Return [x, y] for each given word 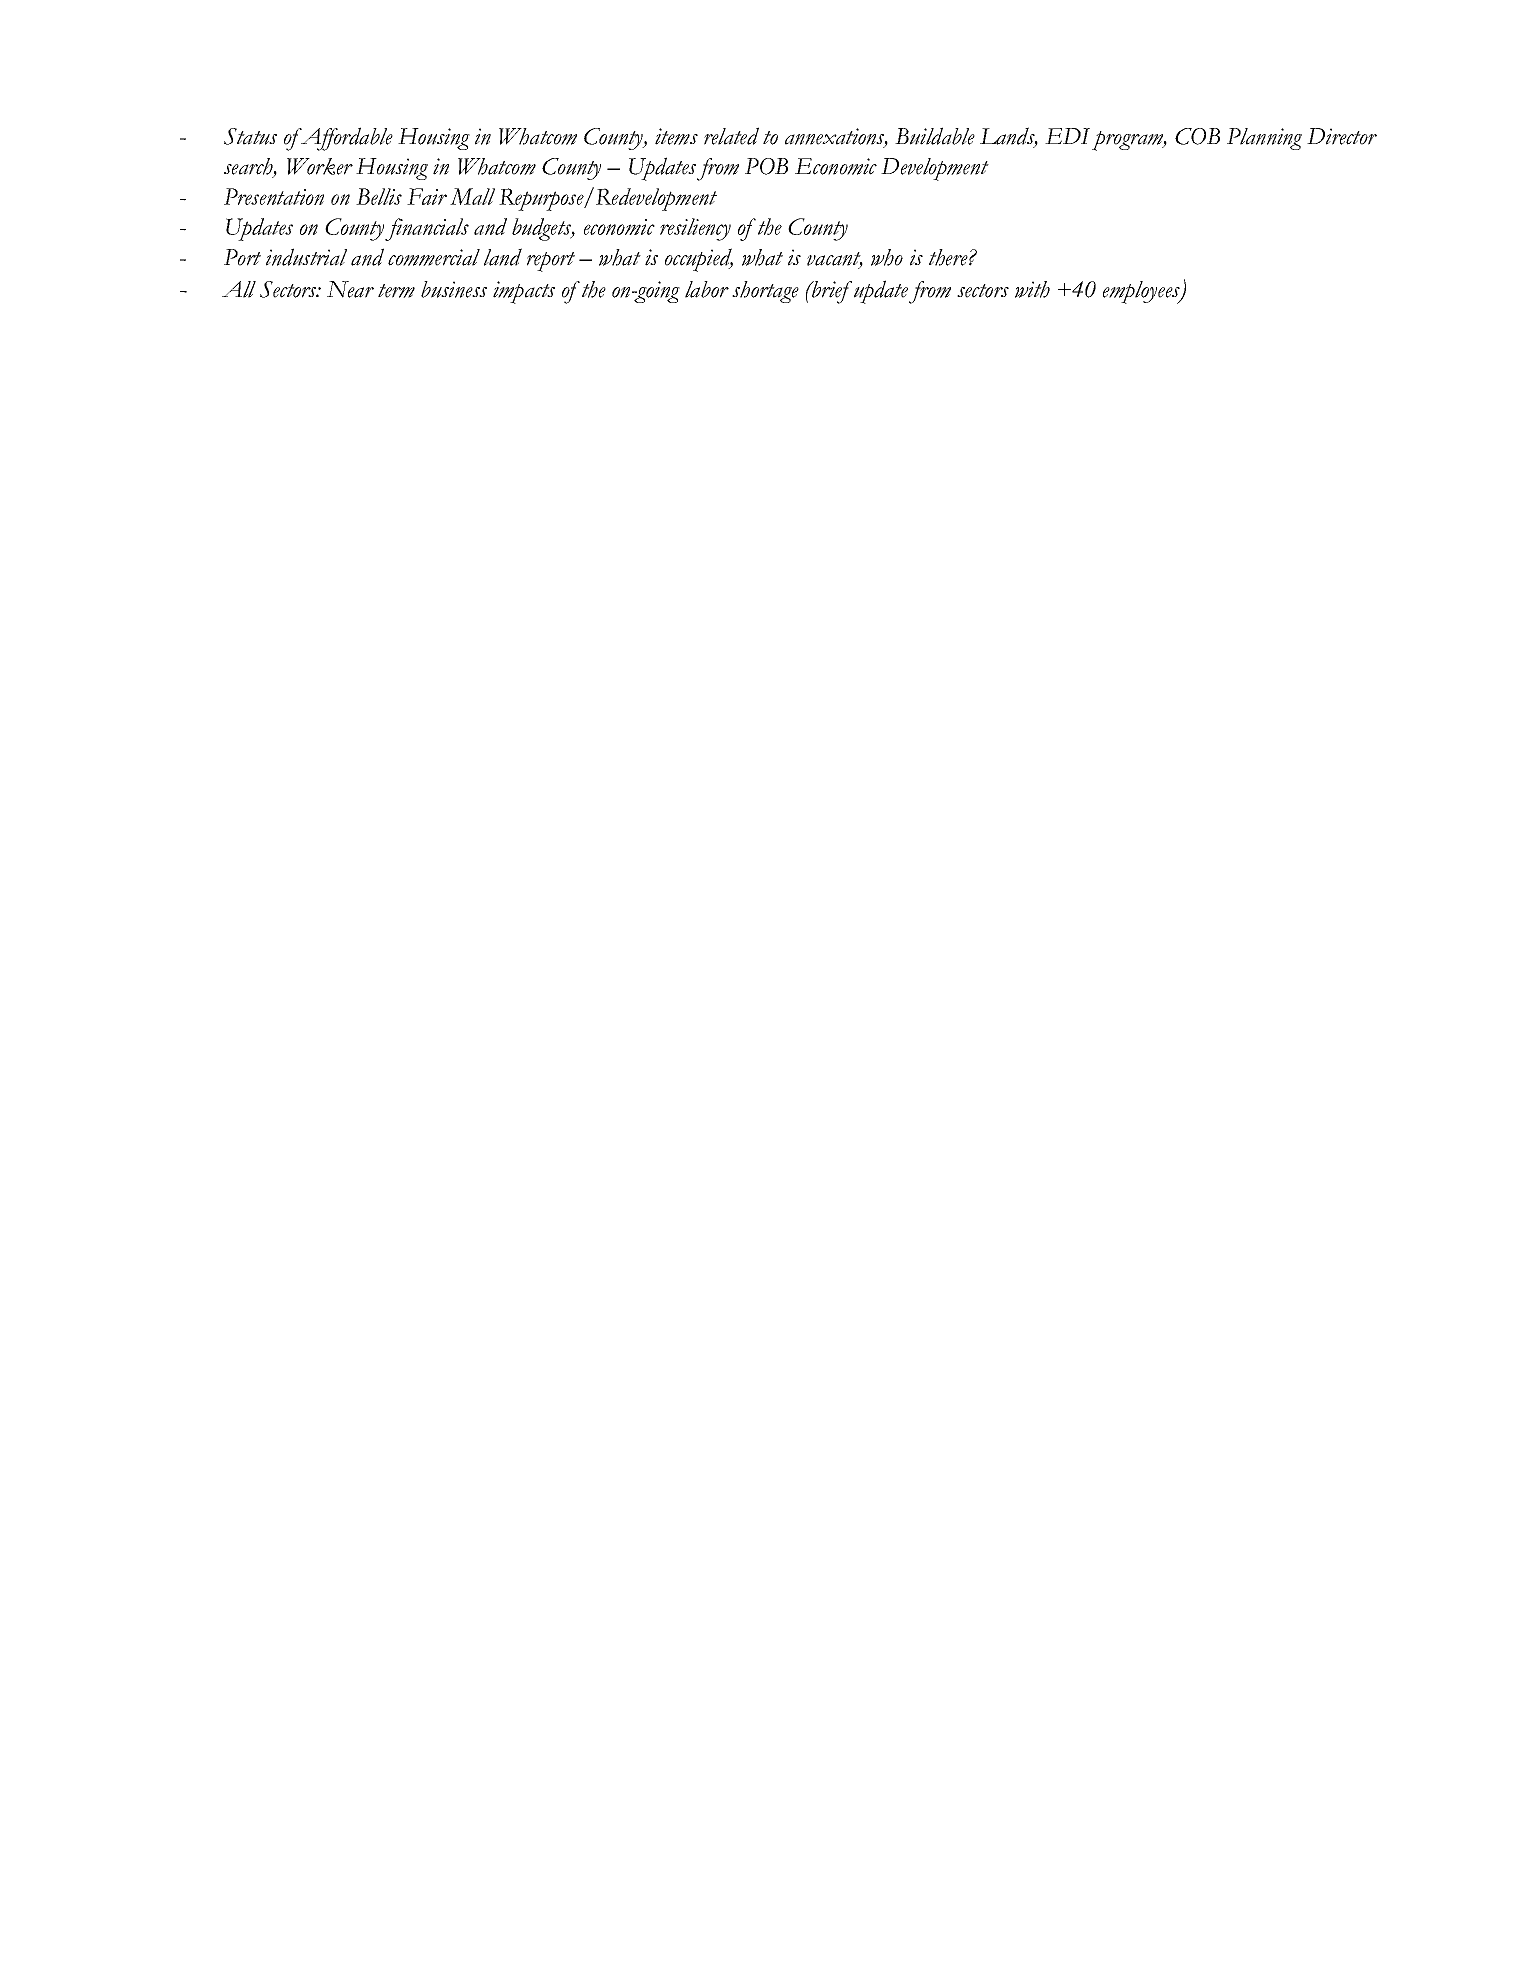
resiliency [695, 229]
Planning [1264, 139]
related [731, 136]
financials [427, 229]
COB [1197, 136]
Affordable [346, 139]
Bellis [379, 196]
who [887, 257]
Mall [472, 196]
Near [350, 289]
